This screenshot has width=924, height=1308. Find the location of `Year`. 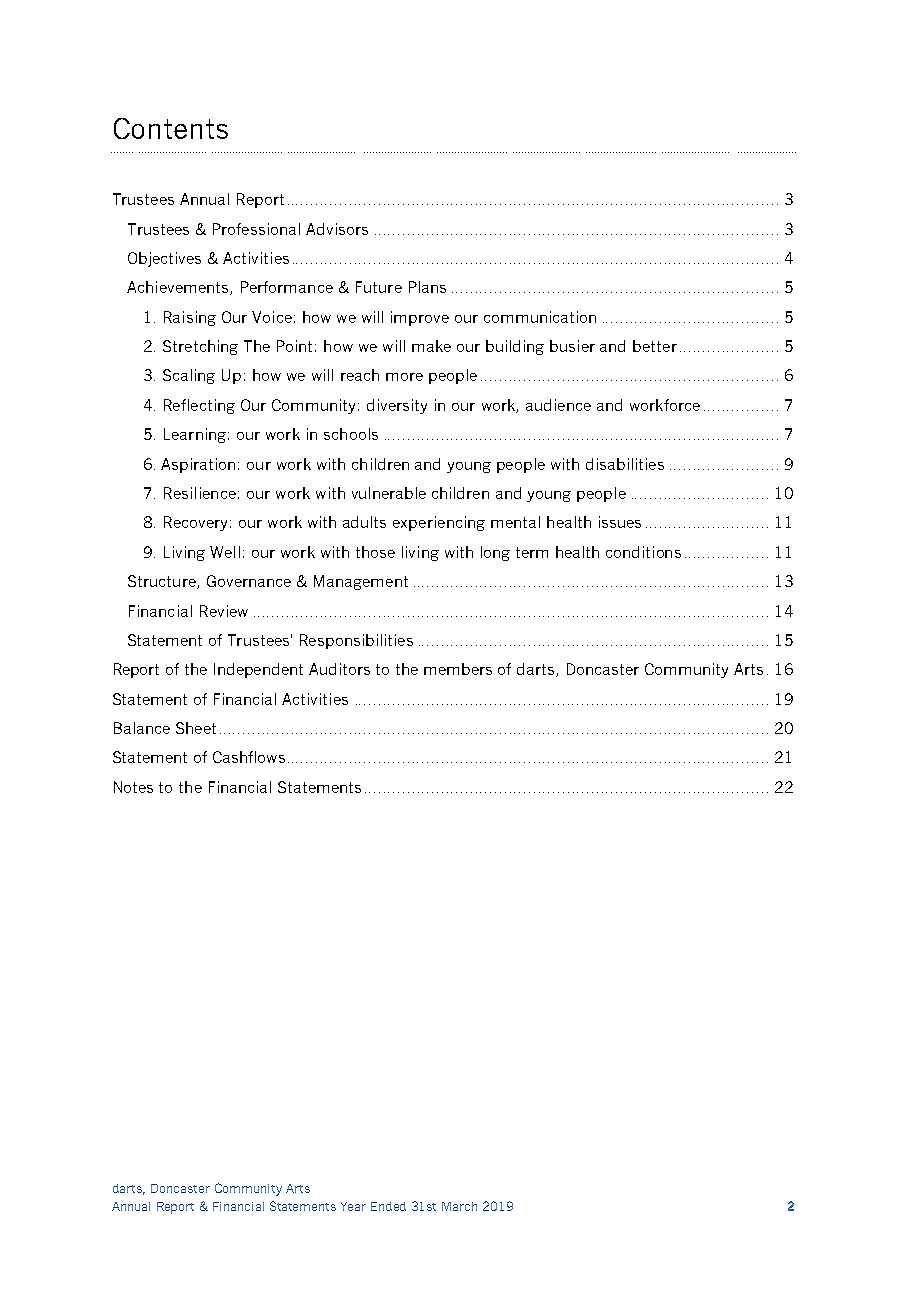

Year is located at coordinates (353, 1206).
